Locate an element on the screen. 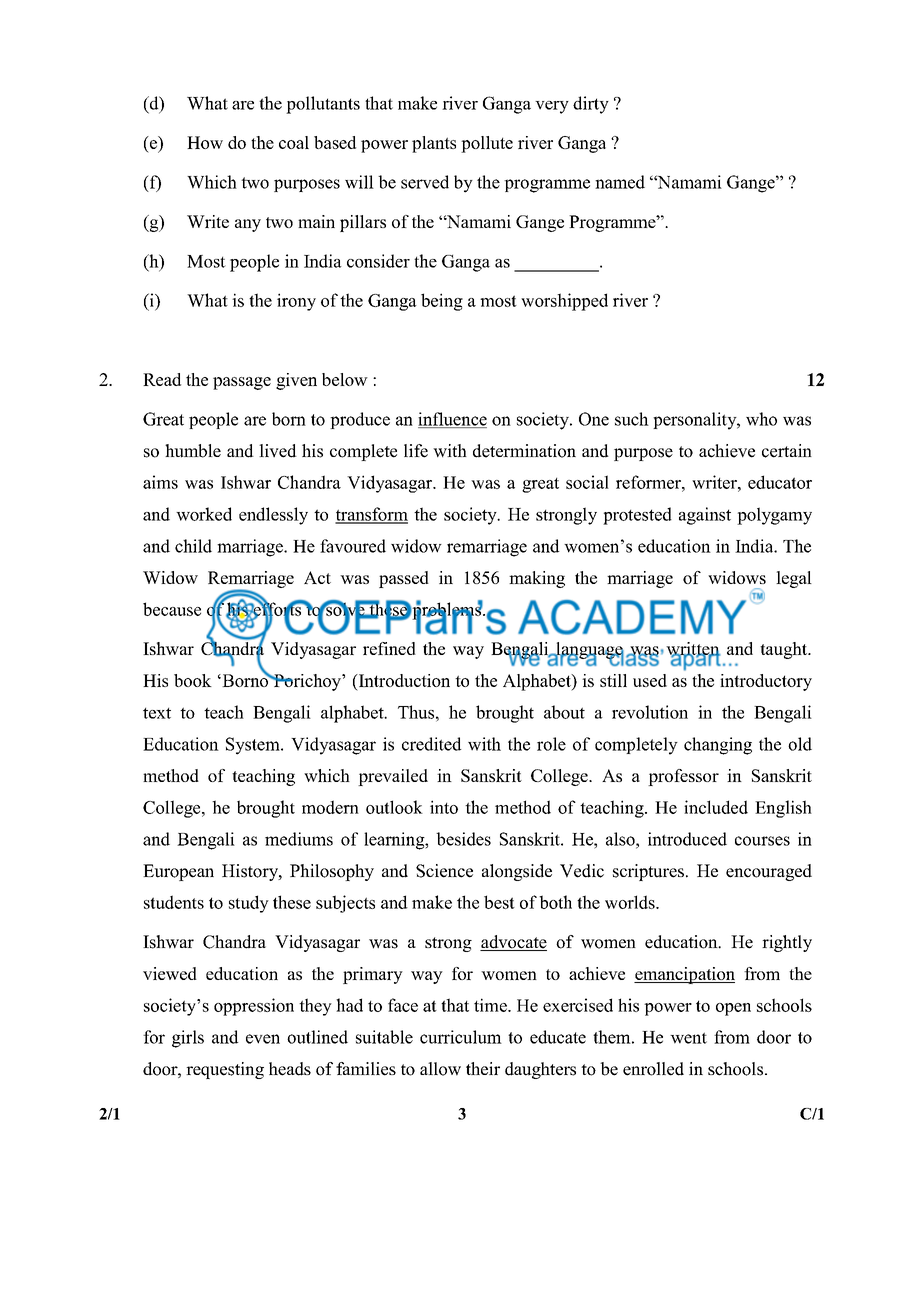 Image resolution: width=924 pixels, height=1308 pixels. because is located at coordinates (172, 609).
